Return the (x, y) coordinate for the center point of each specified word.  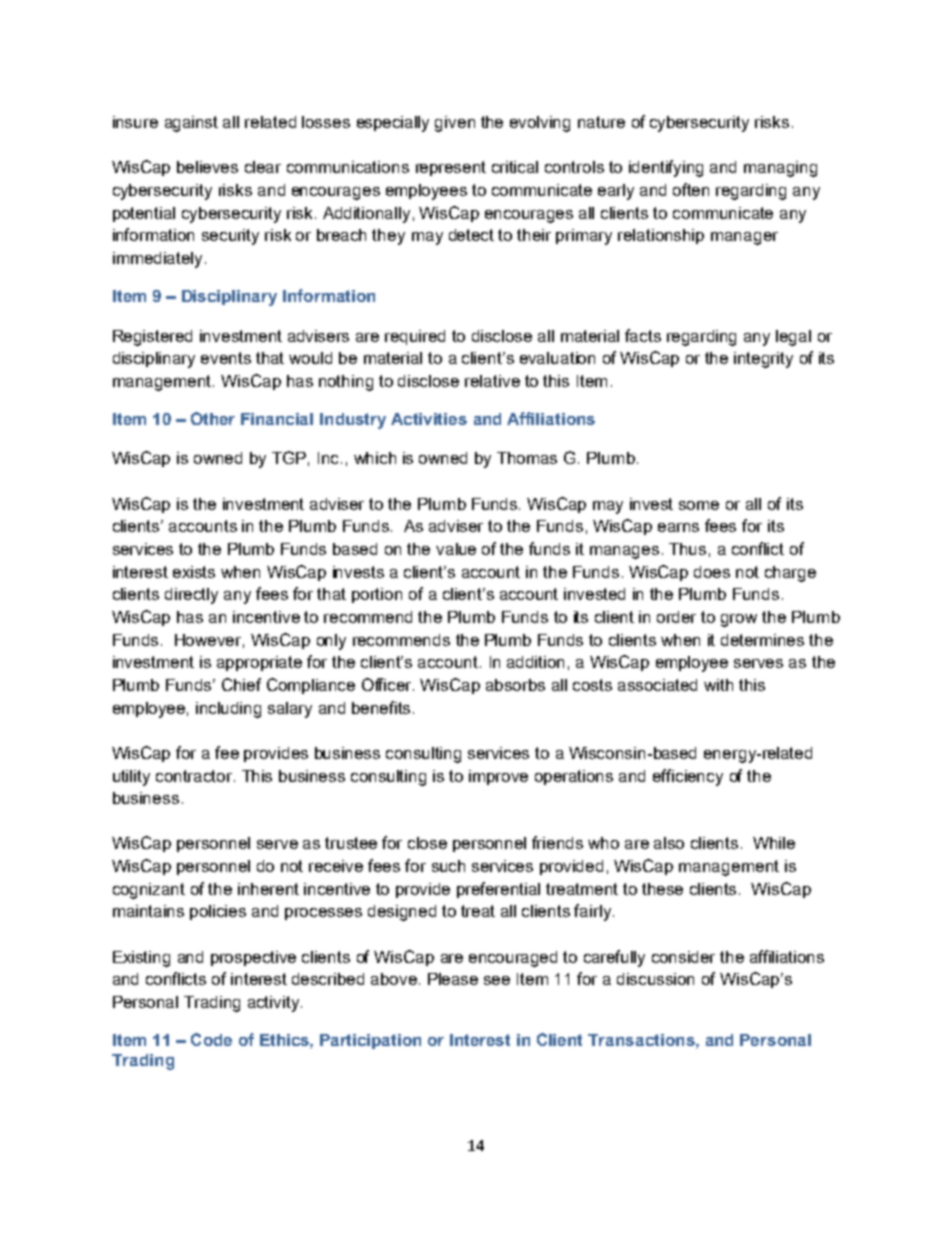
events (226, 358)
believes (207, 167)
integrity (763, 360)
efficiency (688, 777)
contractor (195, 776)
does (712, 572)
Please (453, 979)
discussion (655, 979)
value (456, 549)
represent (451, 168)
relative (492, 381)
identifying (666, 168)
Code (211, 1039)
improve (498, 777)
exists (194, 572)
